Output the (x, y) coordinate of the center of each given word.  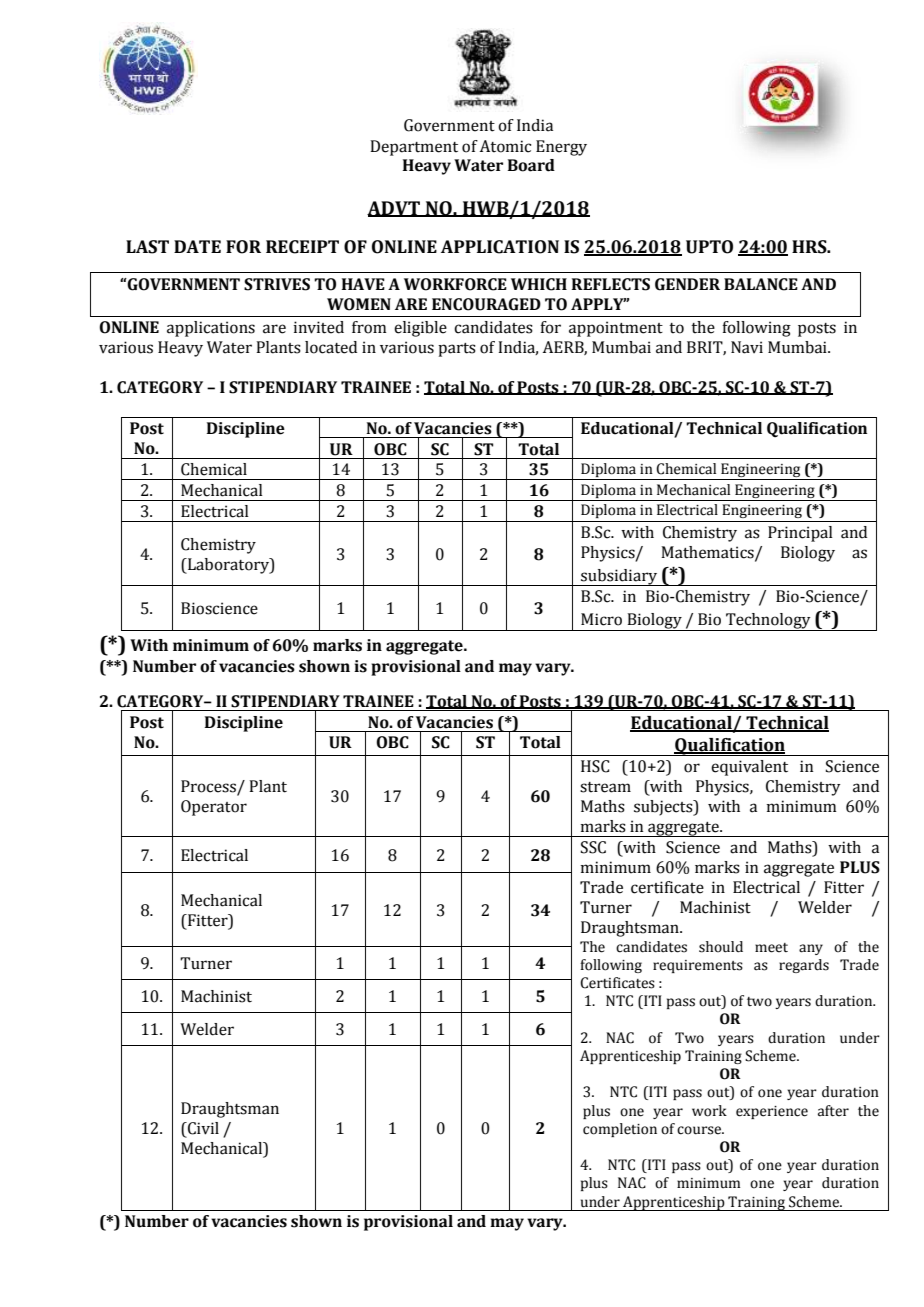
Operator (214, 808)
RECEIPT (302, 247)
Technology (768, 622)
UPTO (709, 247)
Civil (202, 1128)
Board (531, 165)
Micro (601, 619)
